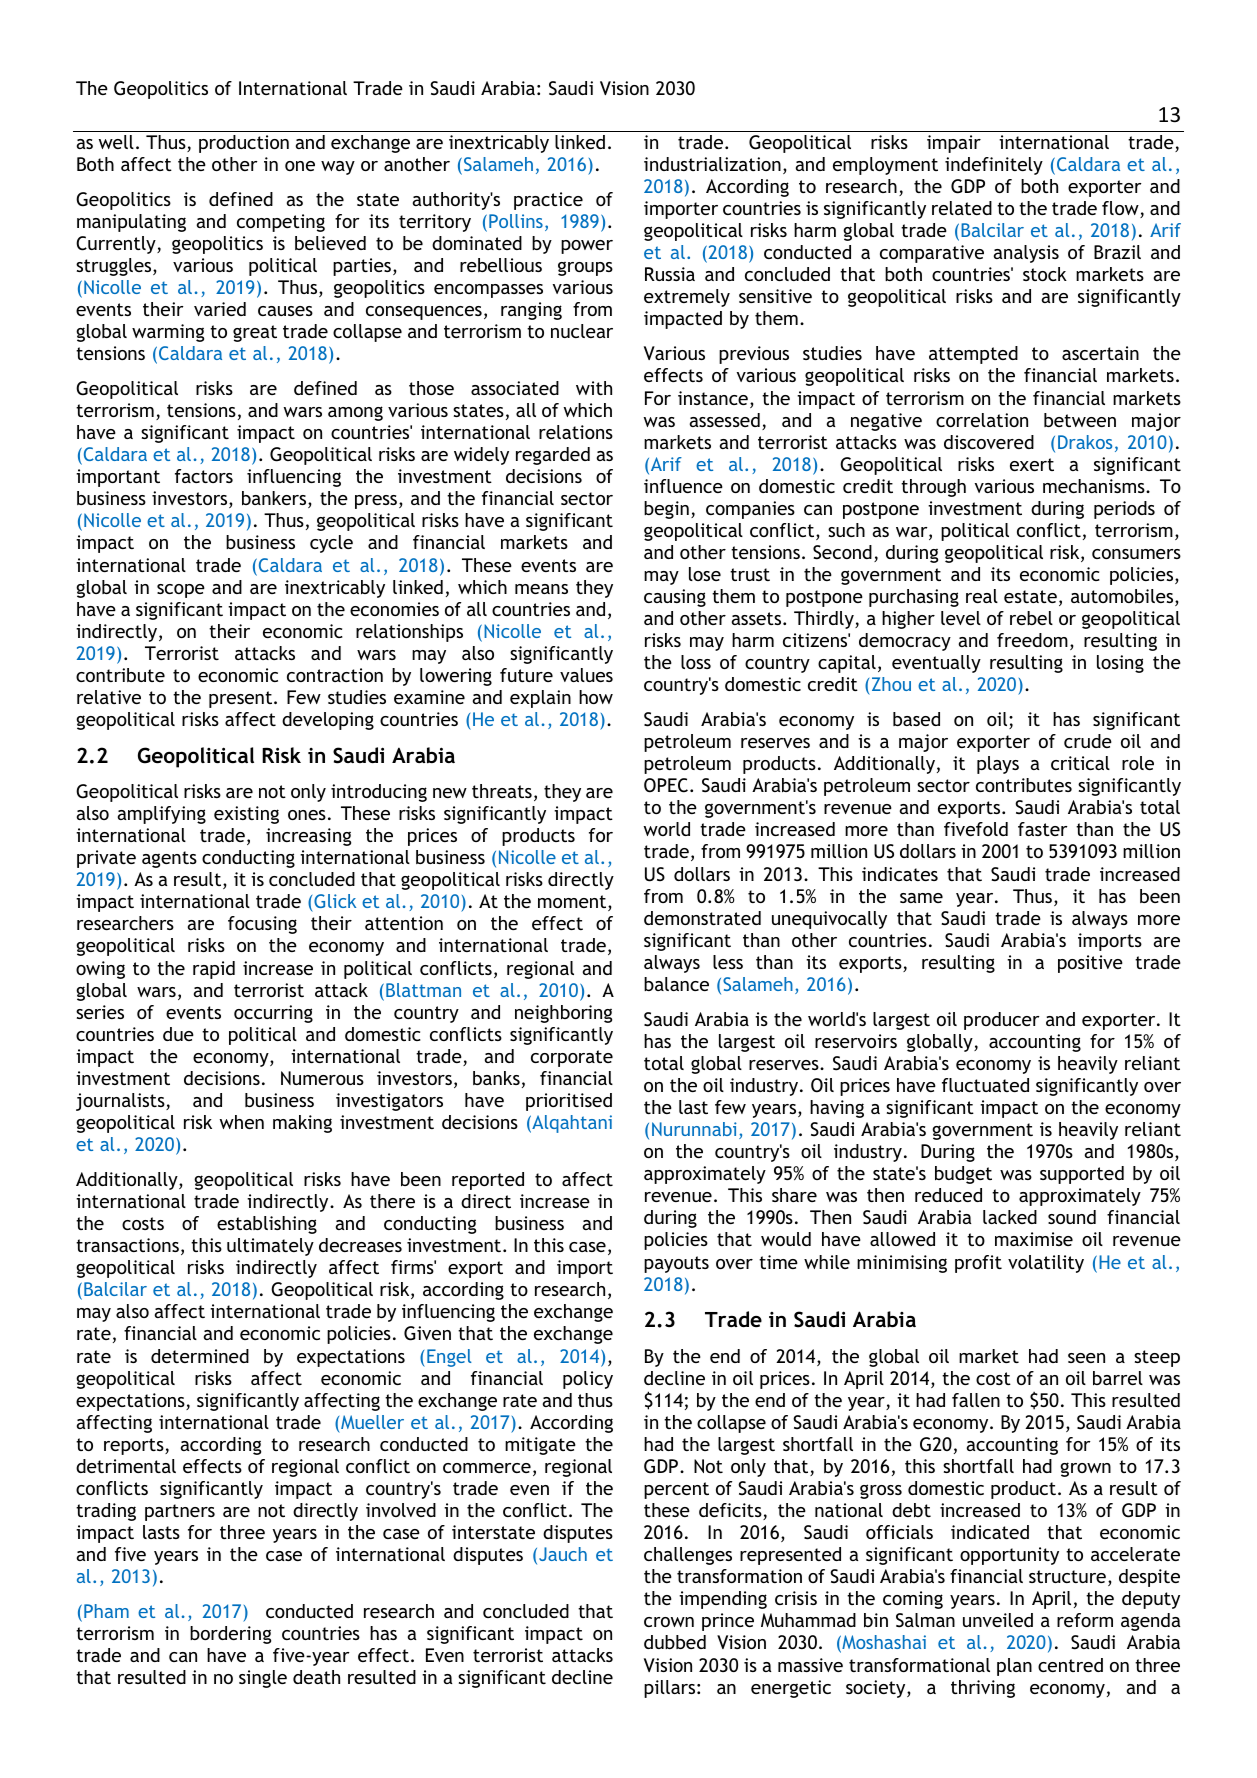 Image resolution: width=1257 pixels, height=1778 pixels. What do you see at coordinates (1032, 464) in the screenshot?
I see `exert` at bounding box center [1032, 464].
